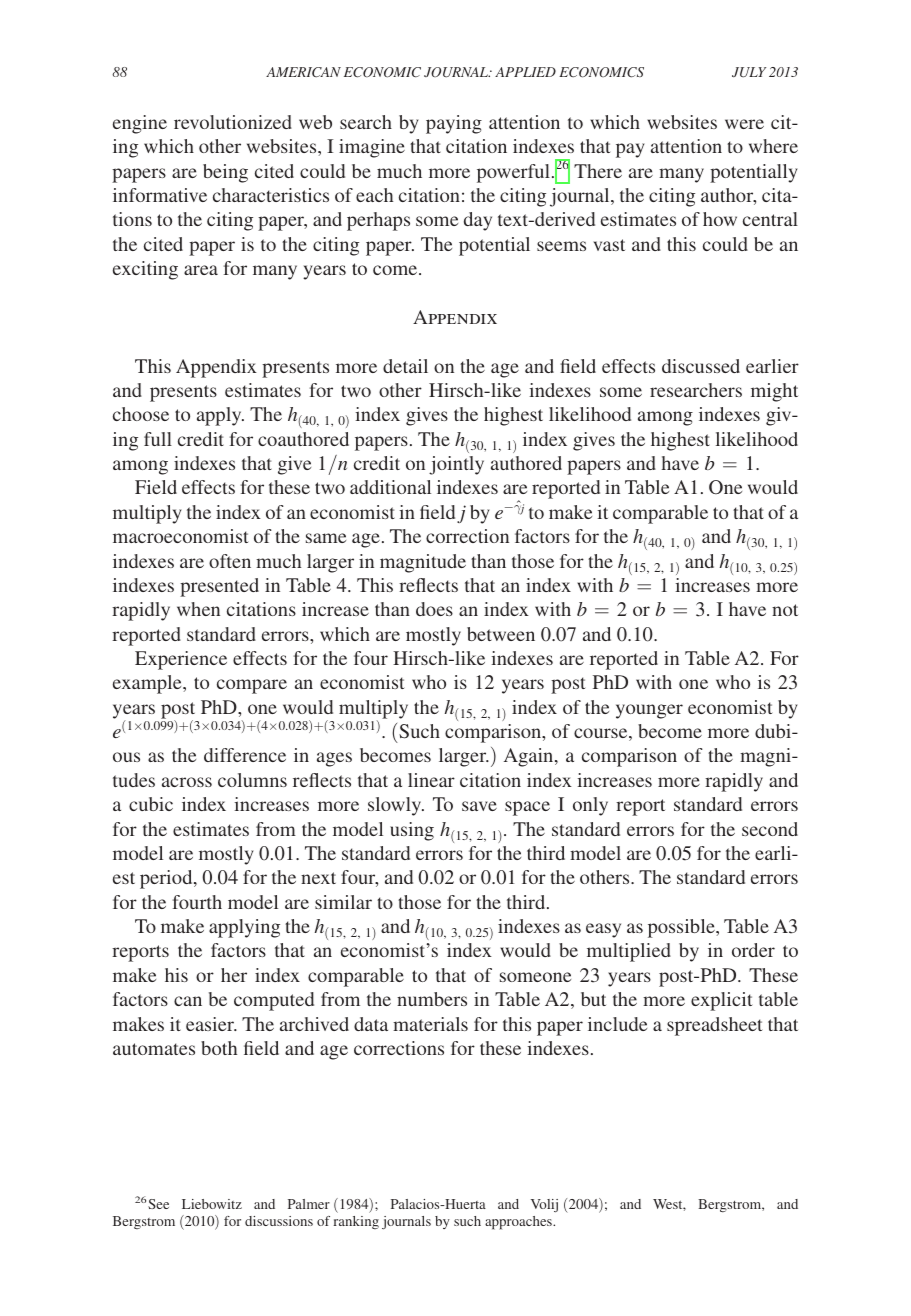 The width and height of the image is (911, 1316). I want to click on choose, so click(141, 414).
